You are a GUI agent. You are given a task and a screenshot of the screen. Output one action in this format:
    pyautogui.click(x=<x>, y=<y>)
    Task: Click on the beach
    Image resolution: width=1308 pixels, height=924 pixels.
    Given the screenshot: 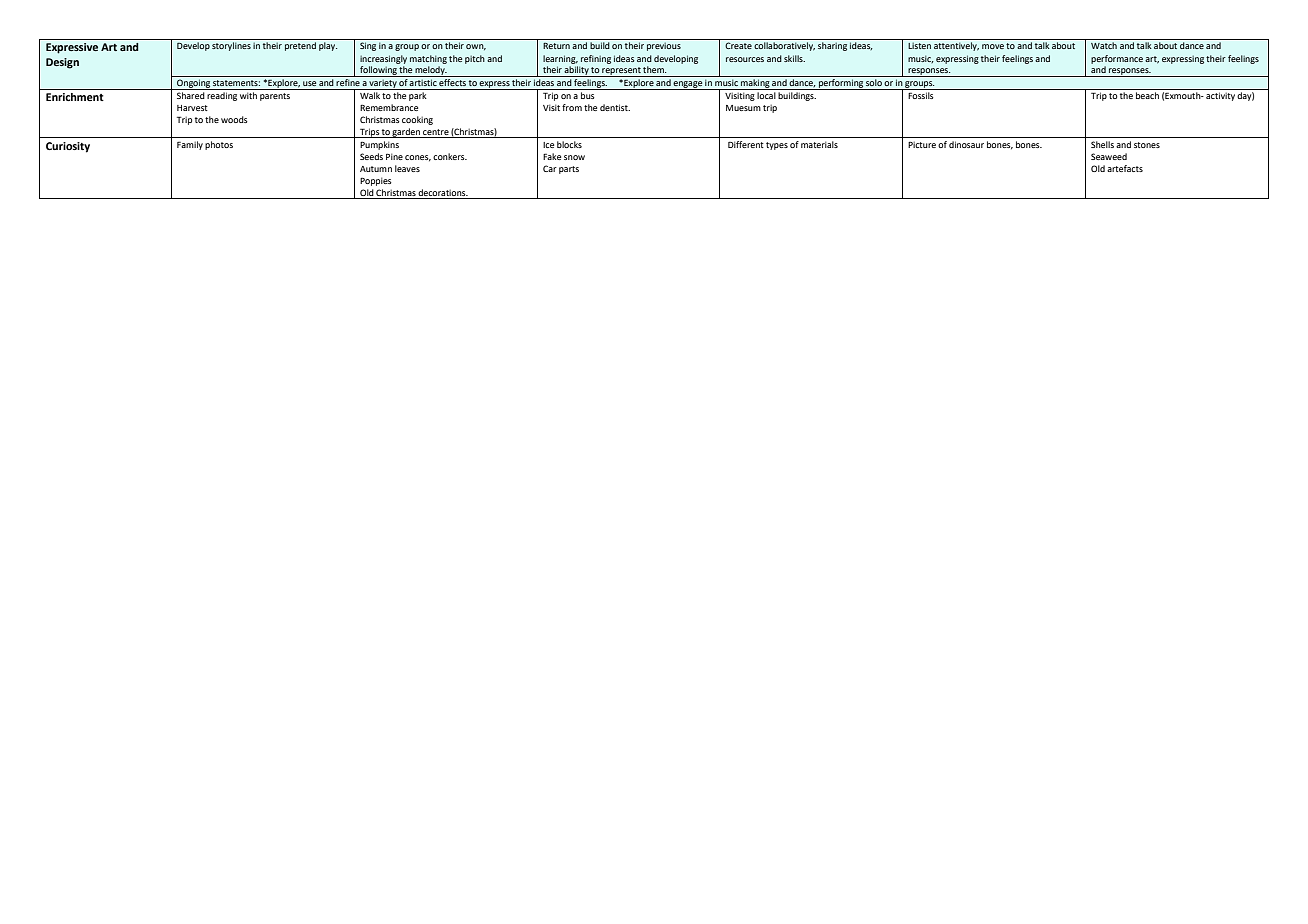 What is the action you would take?
    pyautogui.click(x=1147, y=95)
